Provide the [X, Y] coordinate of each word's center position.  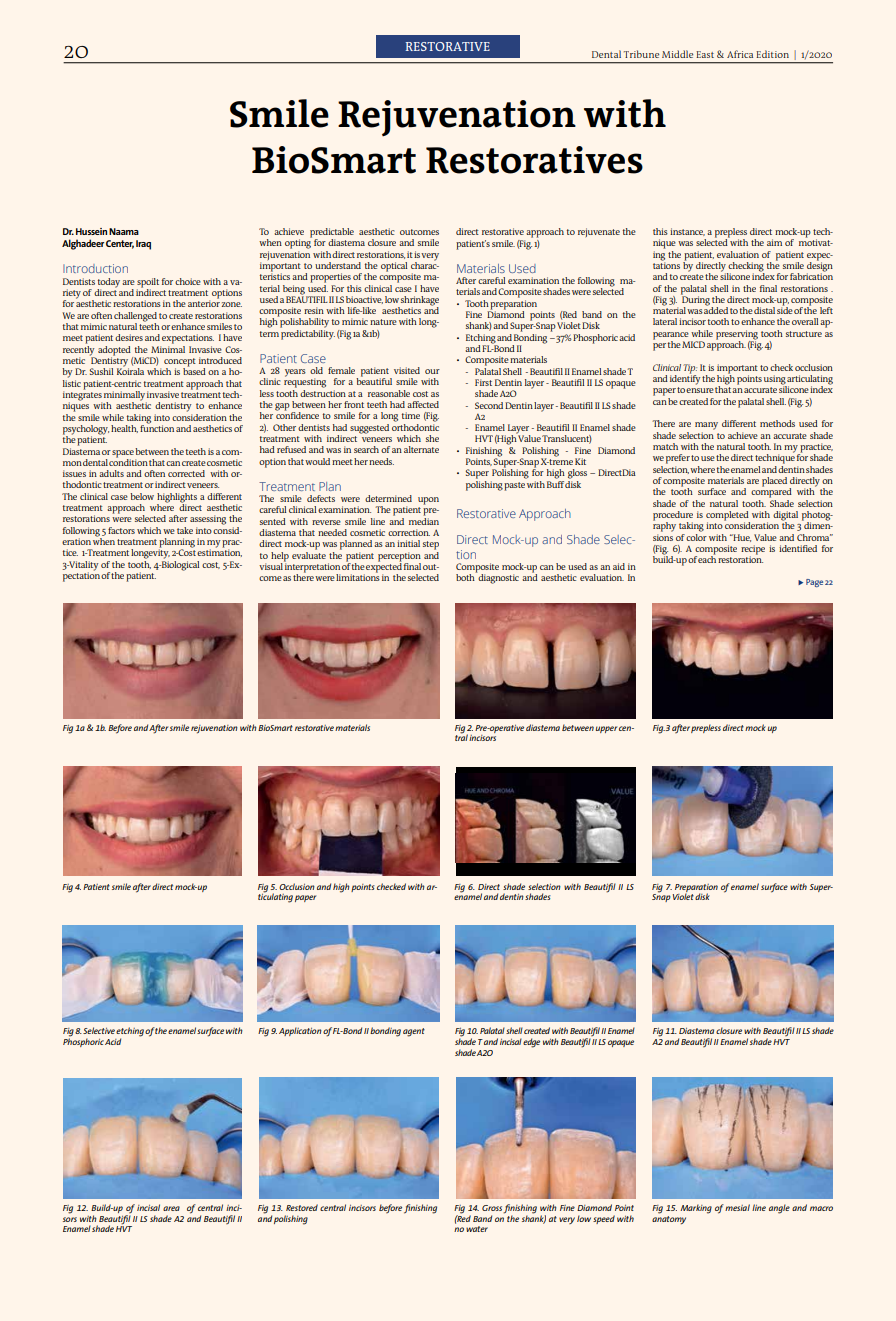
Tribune [641, 54]
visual [271, 566]
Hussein [91, 231]
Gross [492, 1208]
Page [814, 583]
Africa [740, 54]
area [171, 1208]
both [466, 576]
